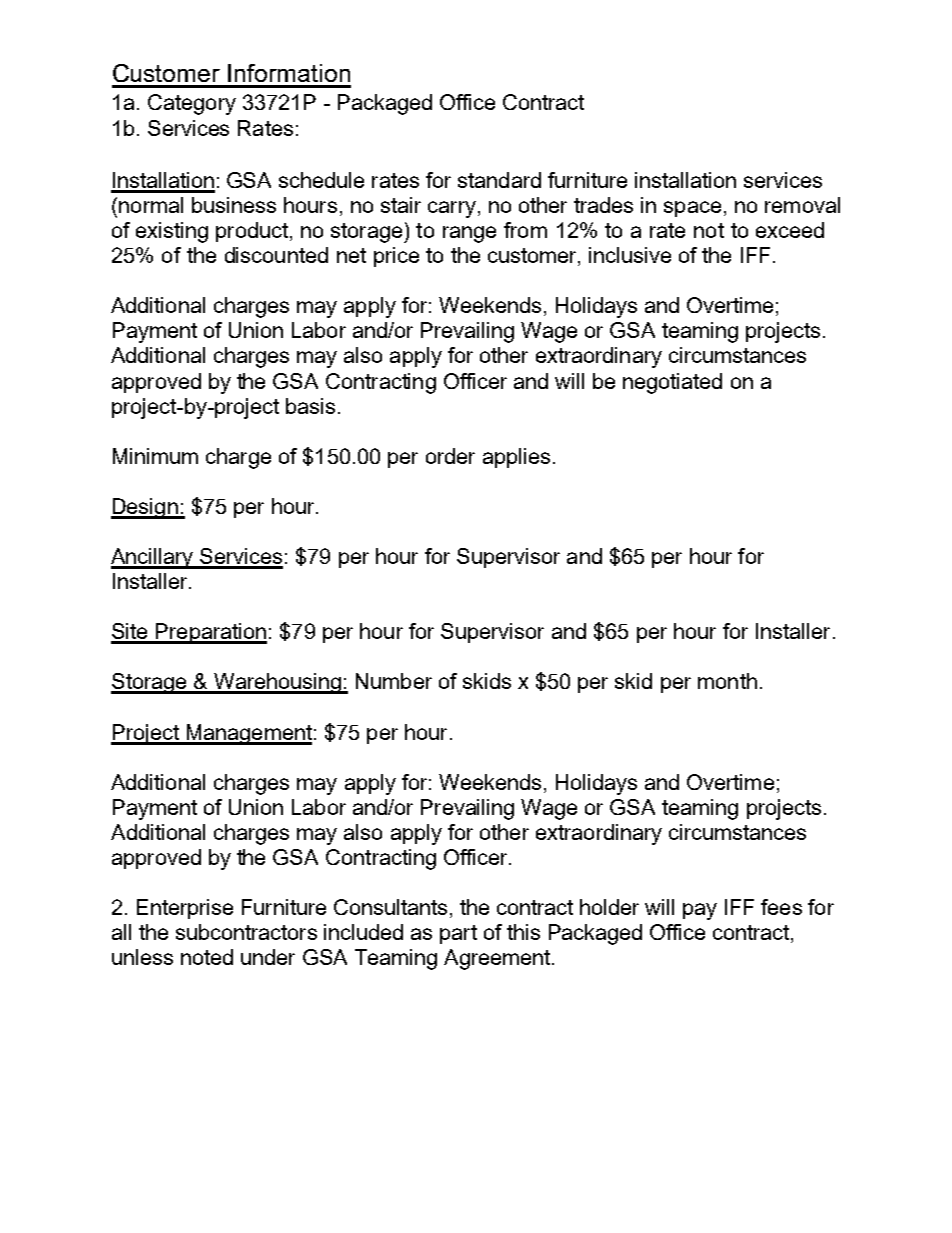 This image has height=1233, width=952. Describe the element at coordinates (692, 209) in the image. I see `space` at that location.
